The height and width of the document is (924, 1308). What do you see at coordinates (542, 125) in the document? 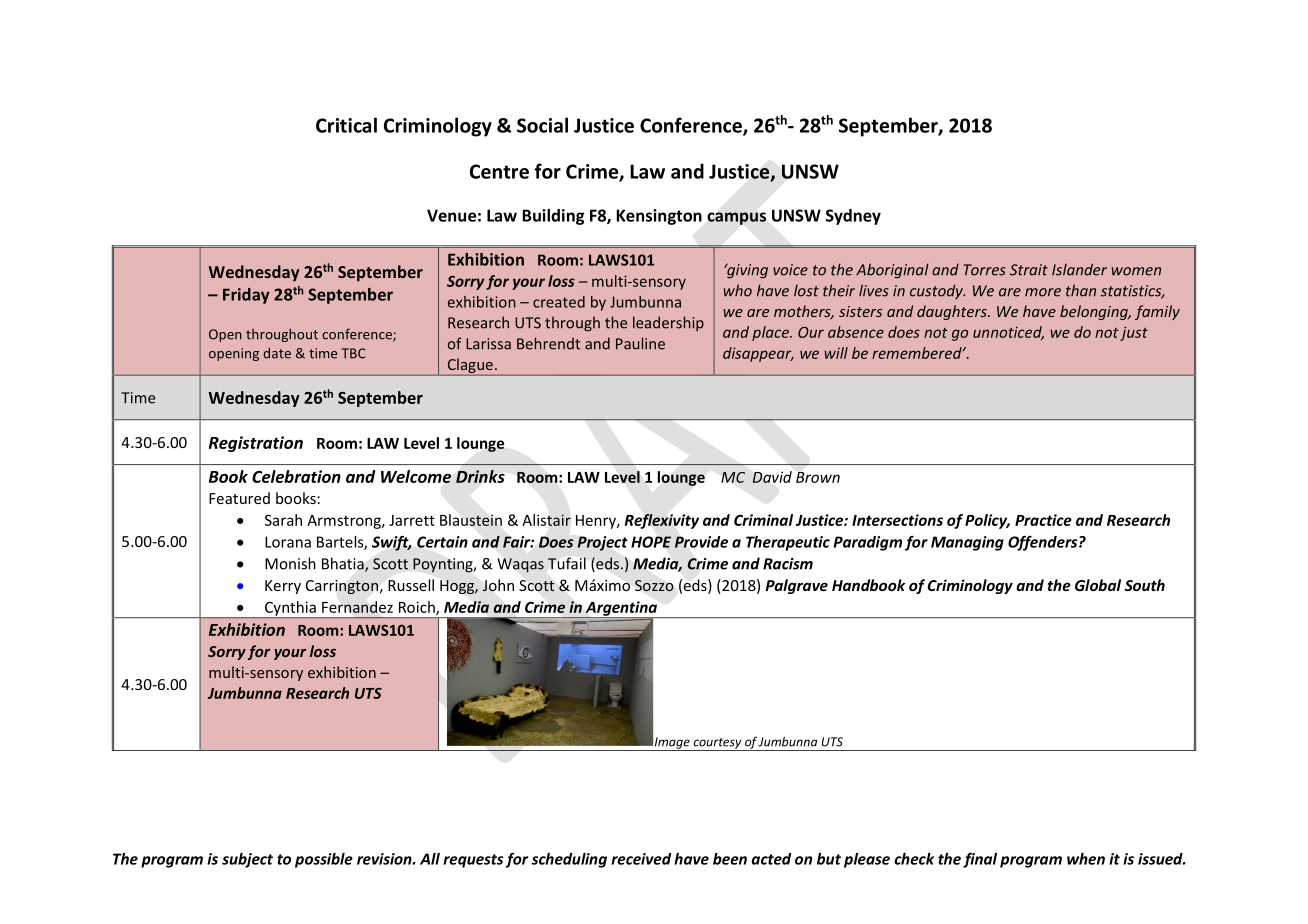
I see `Social` at bounding box center [542, 125].
